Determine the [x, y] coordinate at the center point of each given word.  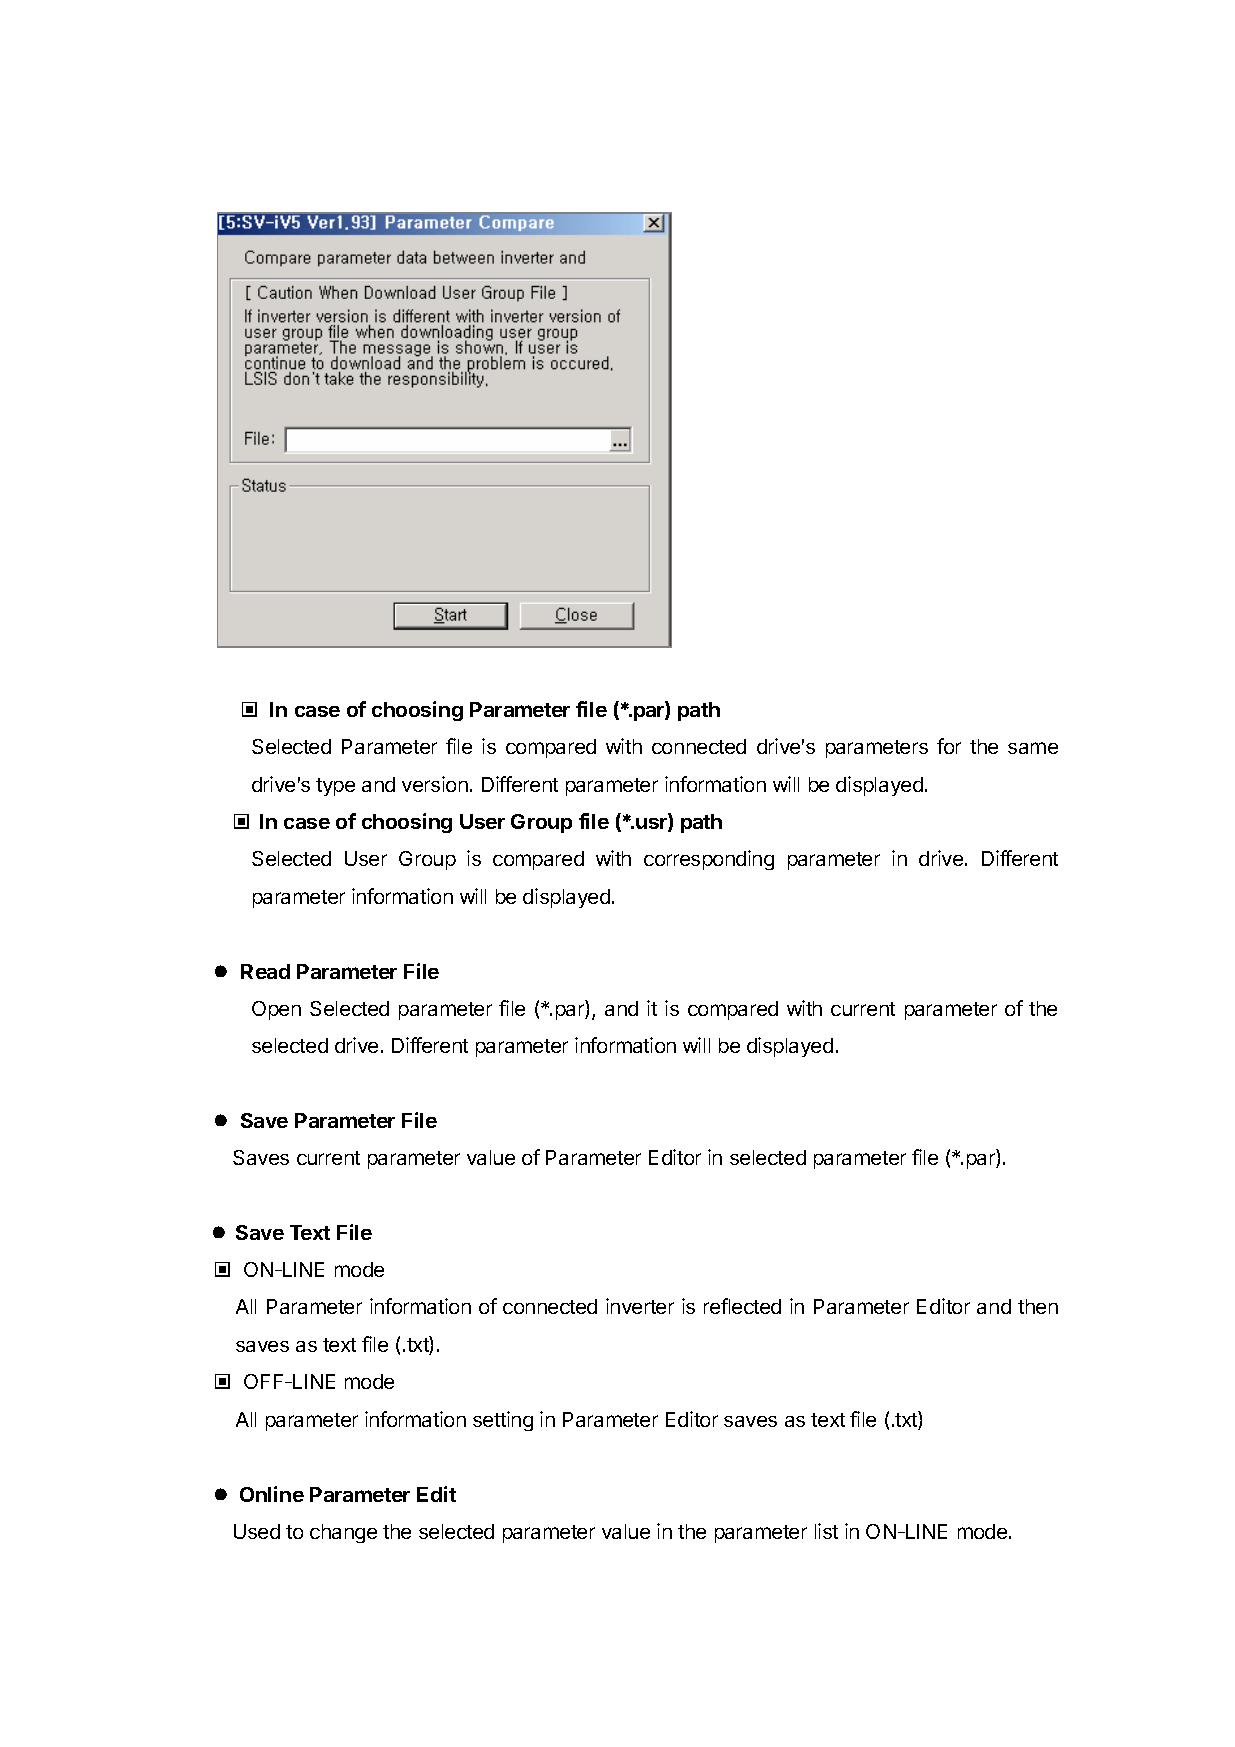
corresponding [709, 860]
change [343, 1533]
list [826, 1531]
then [1038, 1306]
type [335, 787]
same [1033, 748]
